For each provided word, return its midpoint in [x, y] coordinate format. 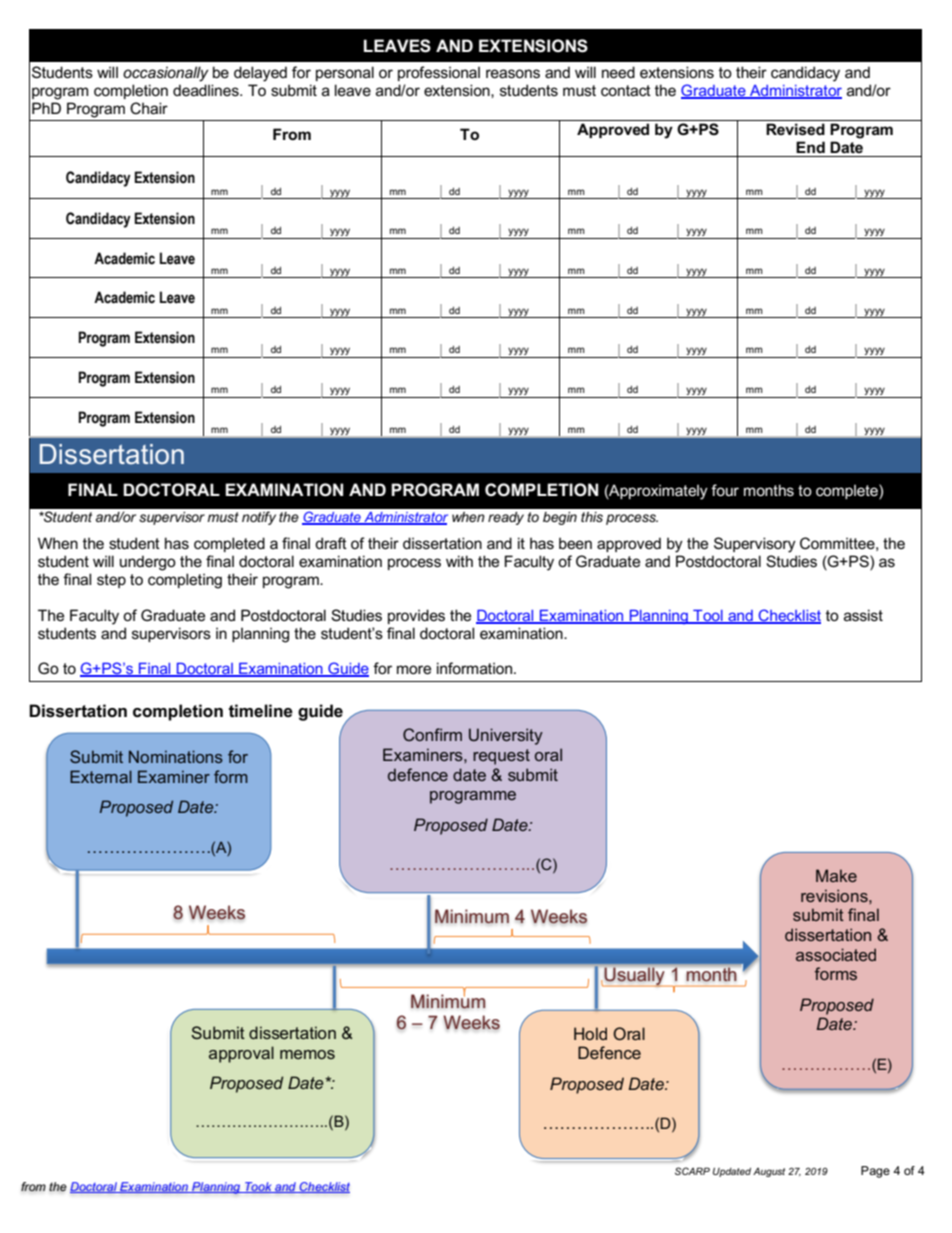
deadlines [207, 90]
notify [259, 518]
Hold [590, 1033]
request [501, 757]
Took [258, 1187]
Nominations [176, 756]
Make [836, 875]
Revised [795, 129]
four [725, 490]
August [769, 1172]
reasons [513, 73]
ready [506, 518]
